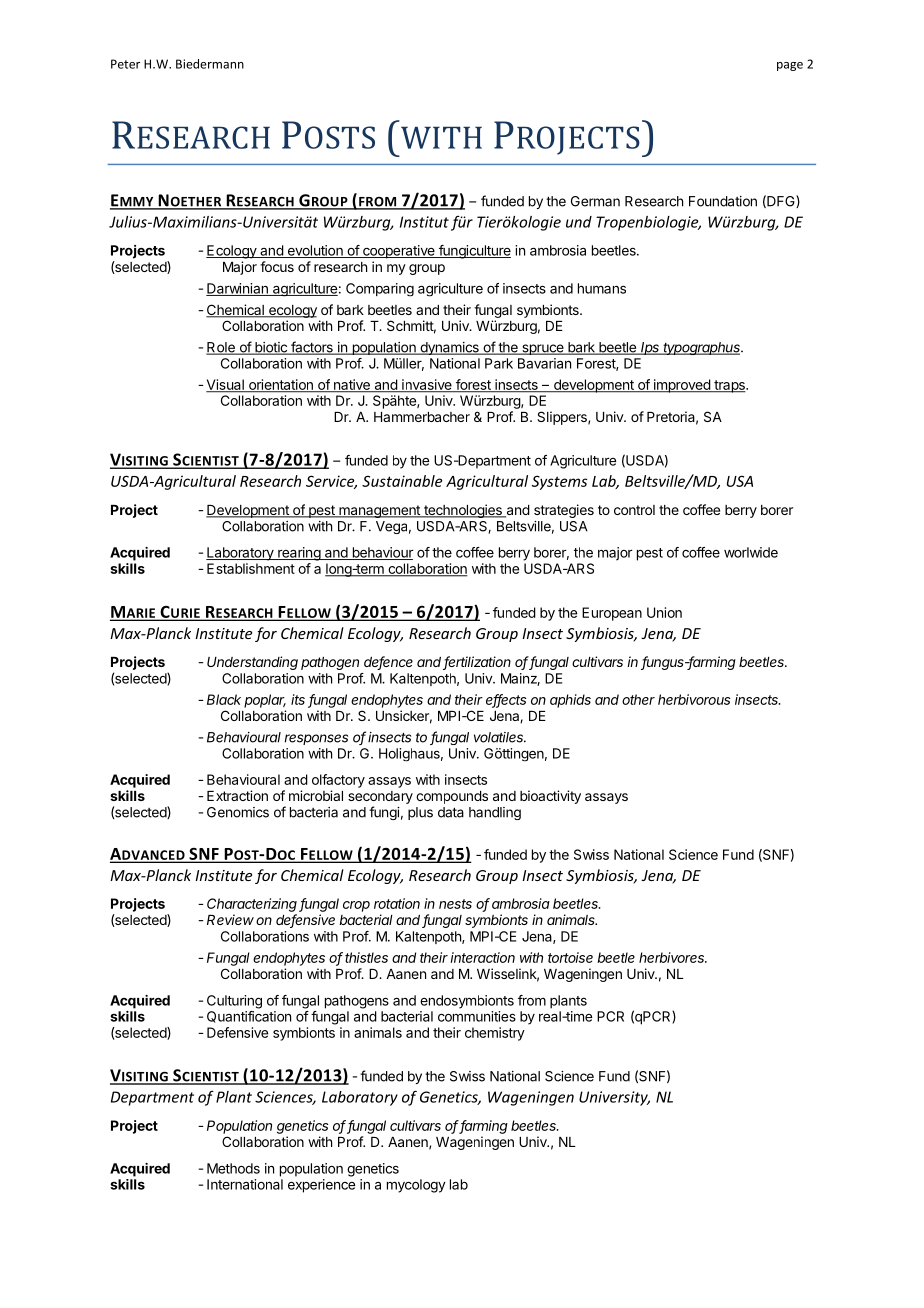  What do you see at coordinates (790, 66) in the page?
I see `page` at bounding box center [790, 66].
